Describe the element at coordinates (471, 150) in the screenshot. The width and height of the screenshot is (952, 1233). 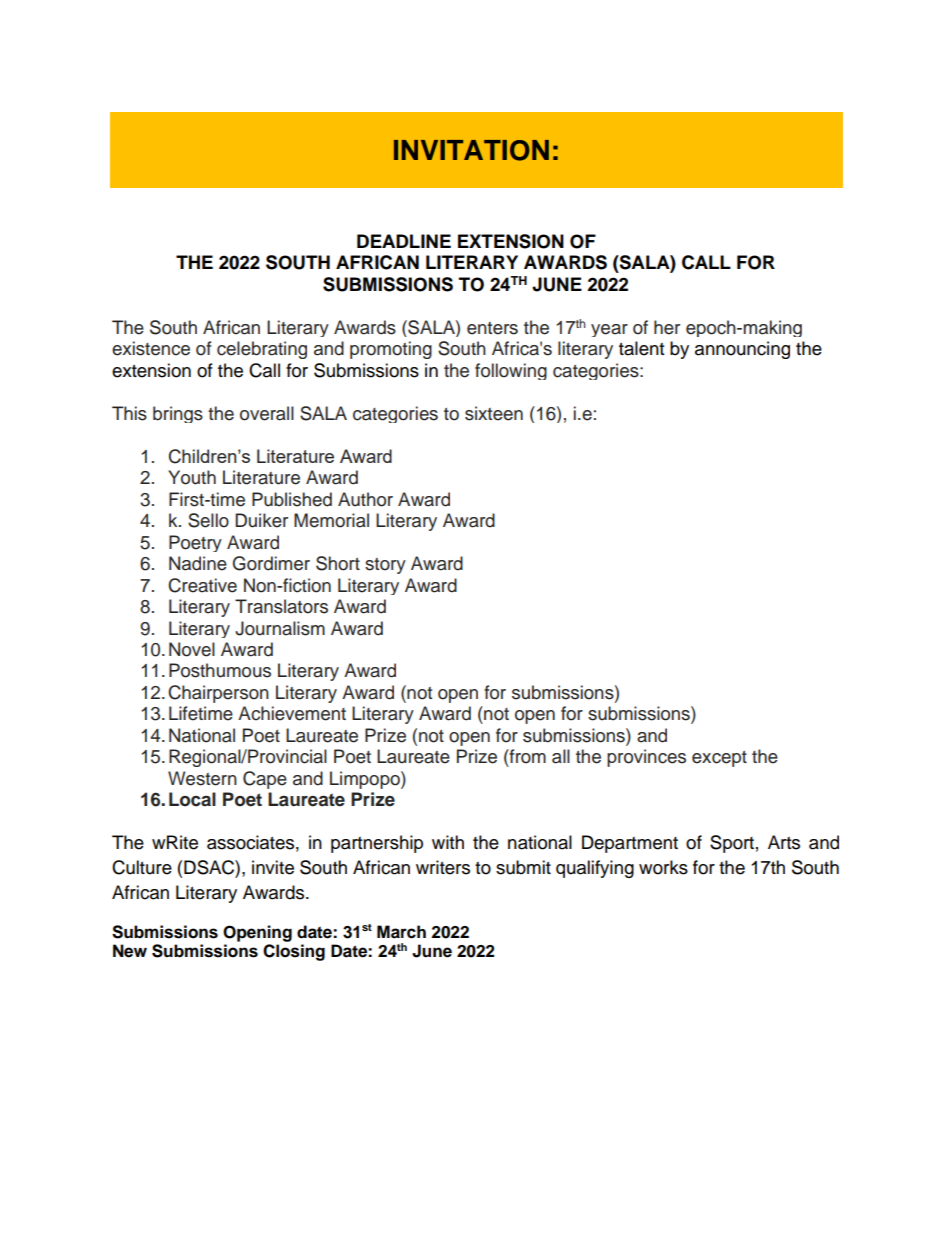
I see `INVITATION` at that location.
